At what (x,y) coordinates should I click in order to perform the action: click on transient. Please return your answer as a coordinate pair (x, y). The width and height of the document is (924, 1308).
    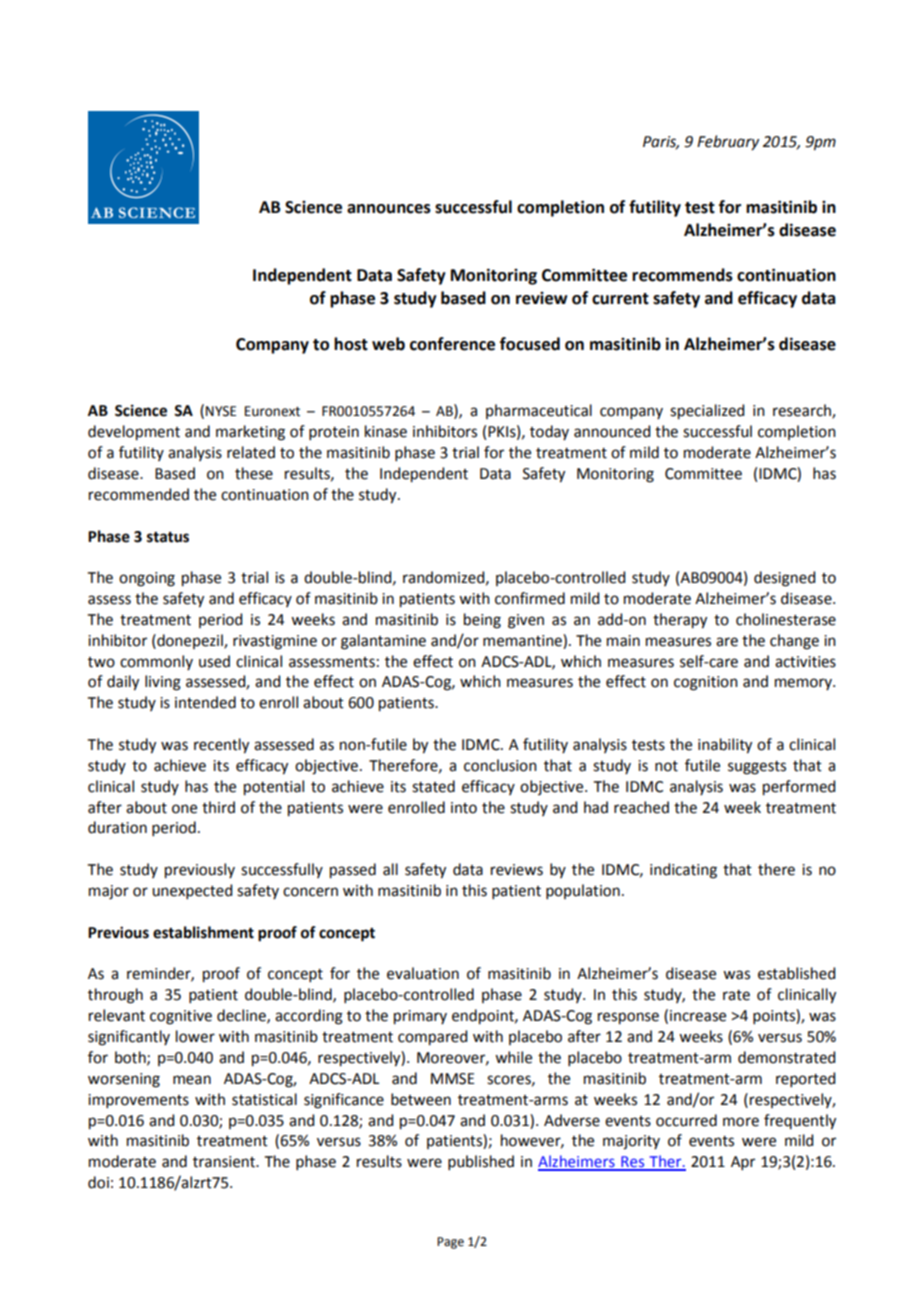
    Looking at the image, I should click on (225, 1162).
